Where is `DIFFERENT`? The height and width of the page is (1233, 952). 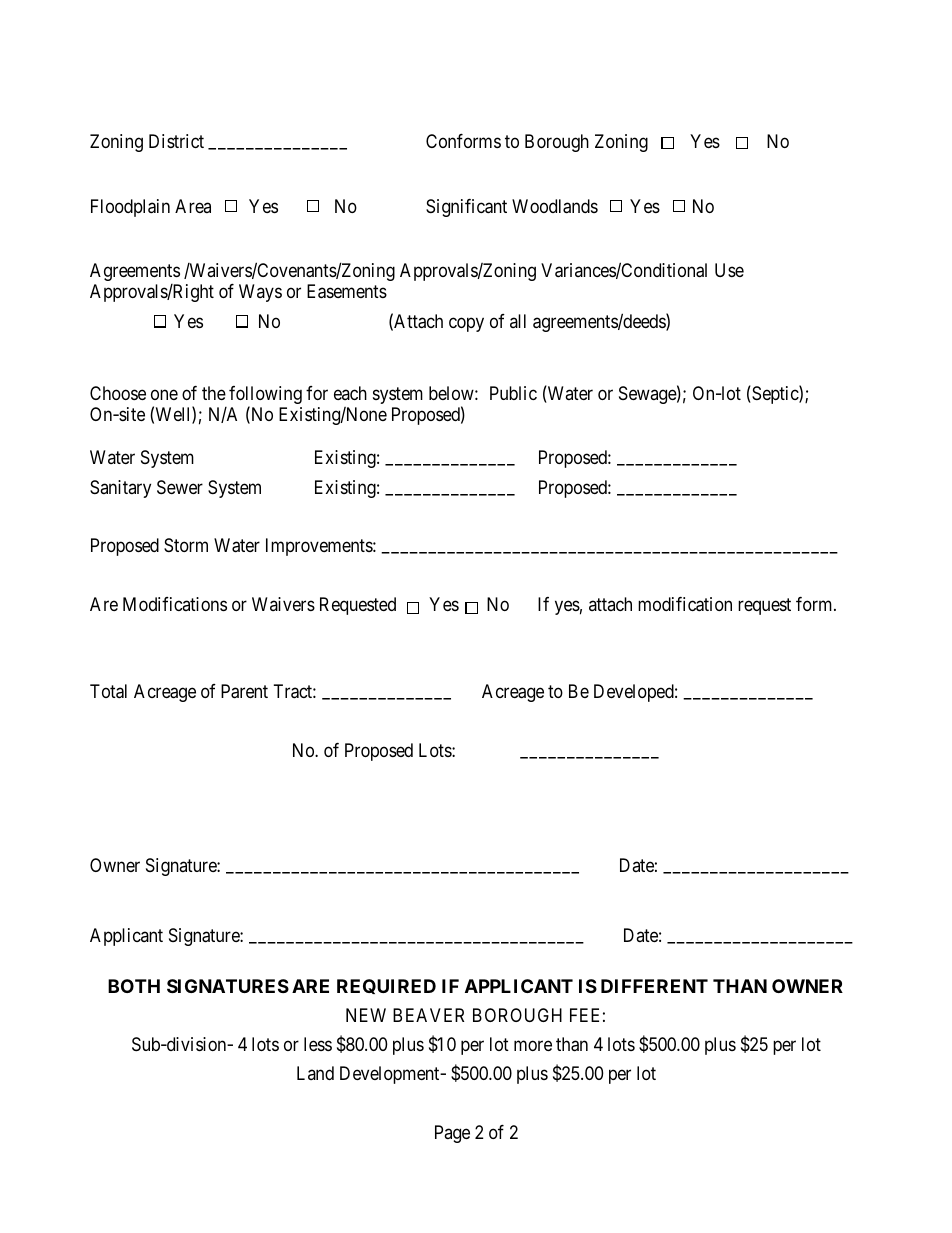 DIFFERENT is located at coordinates (654, 986).
